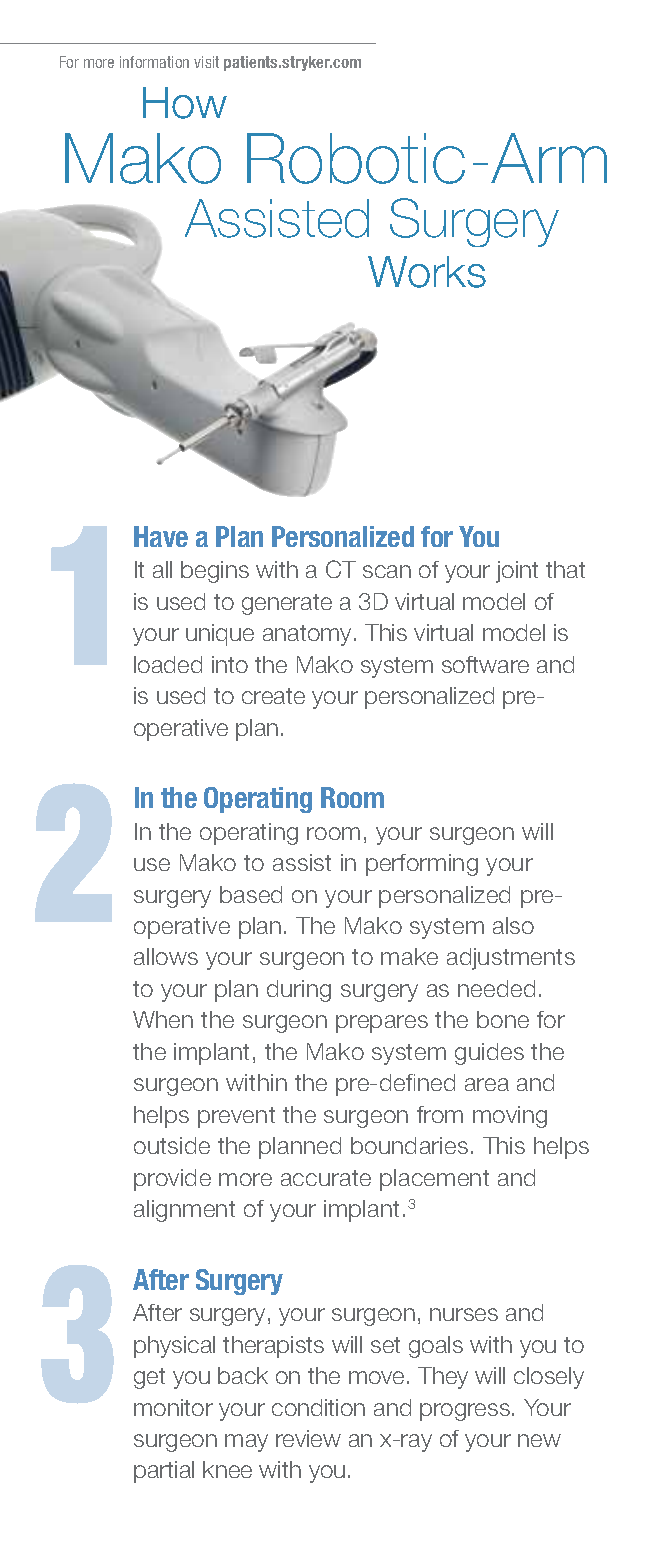 The height and width of the screenshot is (1568, 653). I want to click on moving, so click(510, 1117).
